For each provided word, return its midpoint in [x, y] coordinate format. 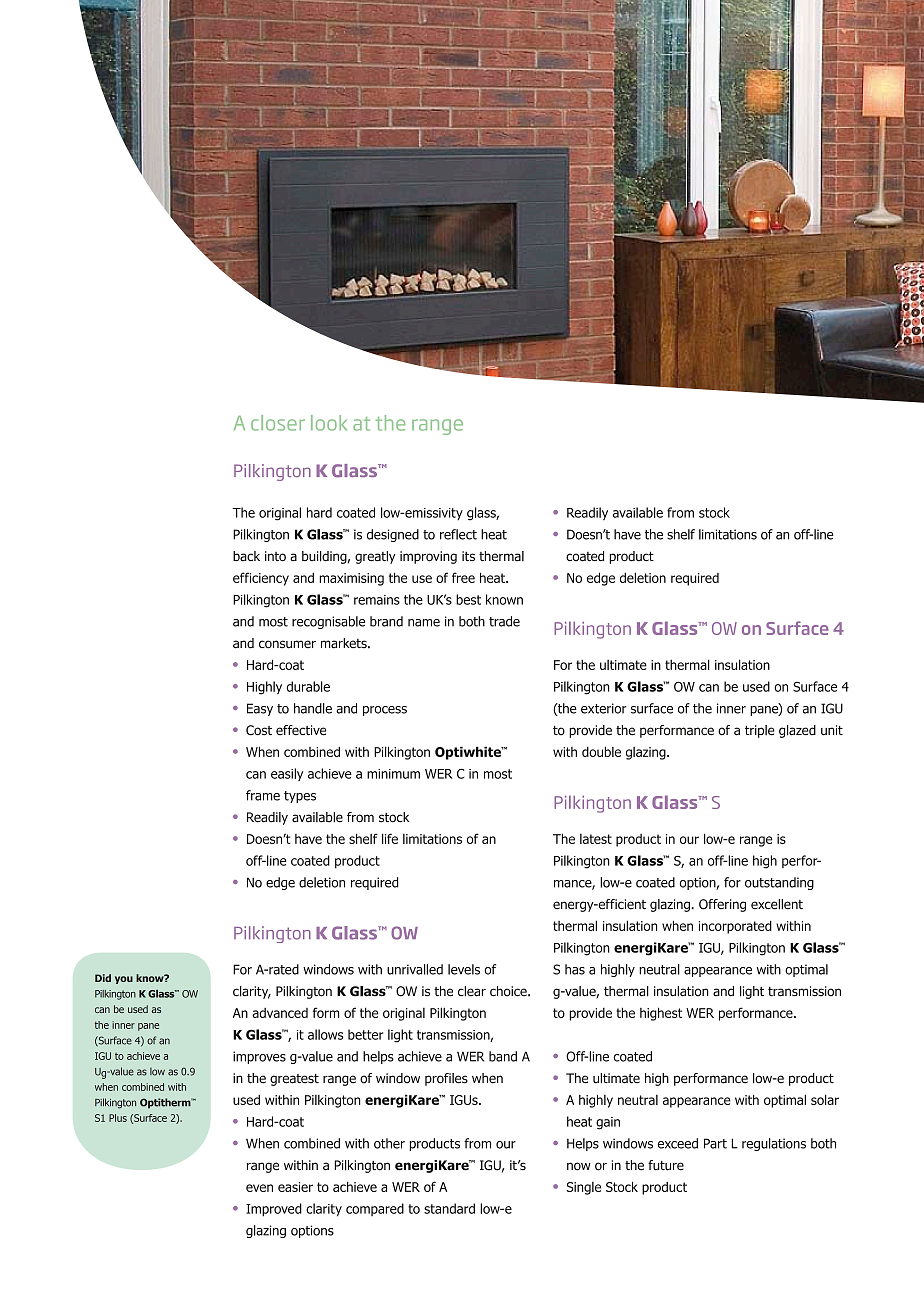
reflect [458, 534]
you [124, 980]
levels [464, 969]
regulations [774, 1144]
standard [449, 1208]
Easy [260, 709]
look [329, 423]
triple [760, 731]
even [259, 1188]
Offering [722, 905]
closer [278, 423]
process [385, 711]
